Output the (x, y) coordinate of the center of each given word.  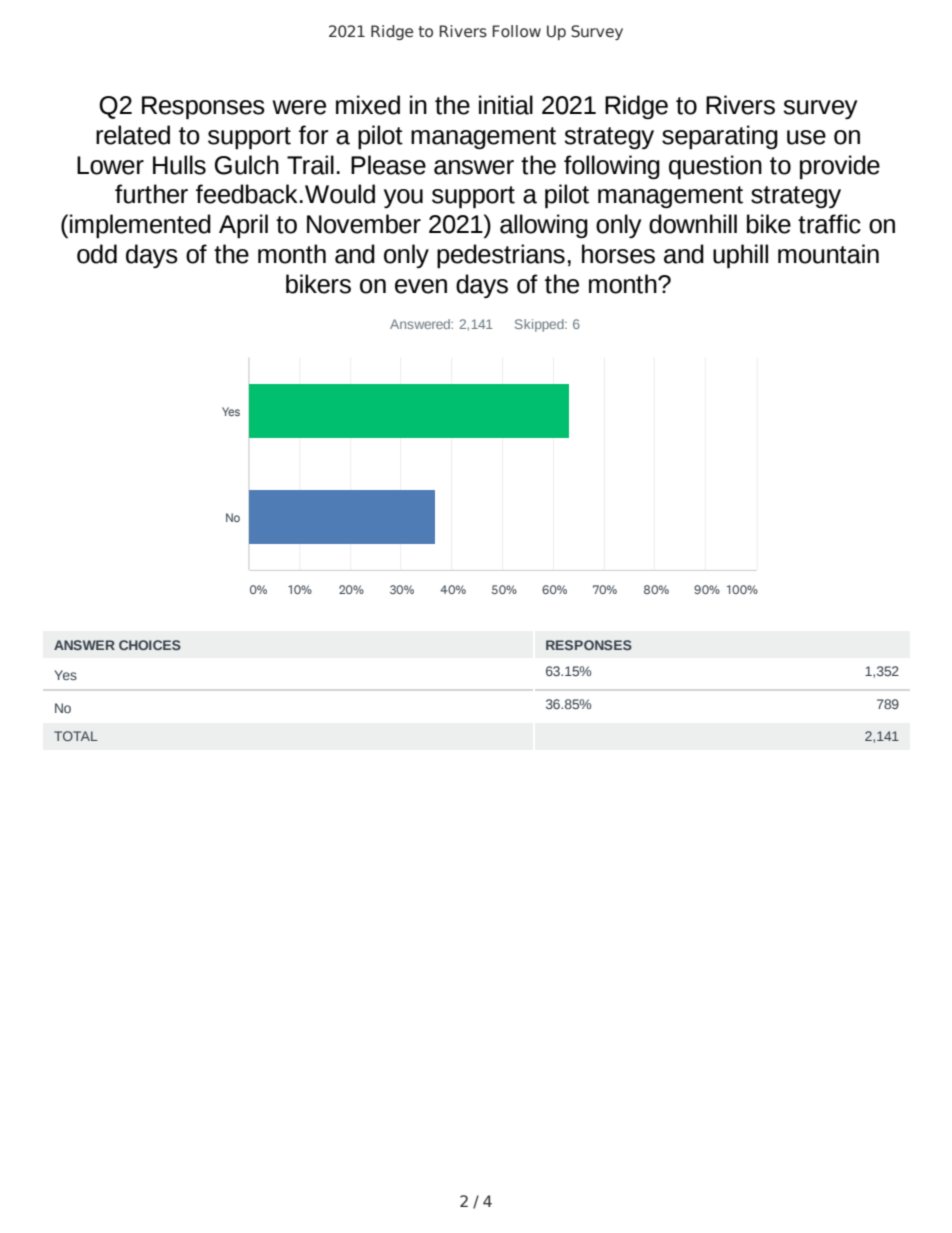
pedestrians (501, 256)
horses (618, 254)
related (133, 135)
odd (97, 254)
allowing (544, 226)
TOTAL (76, 736)
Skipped (540, 325)
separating (720, 137)
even (421, 286)
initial (506, 105)
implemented (140, 226)
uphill (740, 256)
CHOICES (150, 645)
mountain (828, 254)
